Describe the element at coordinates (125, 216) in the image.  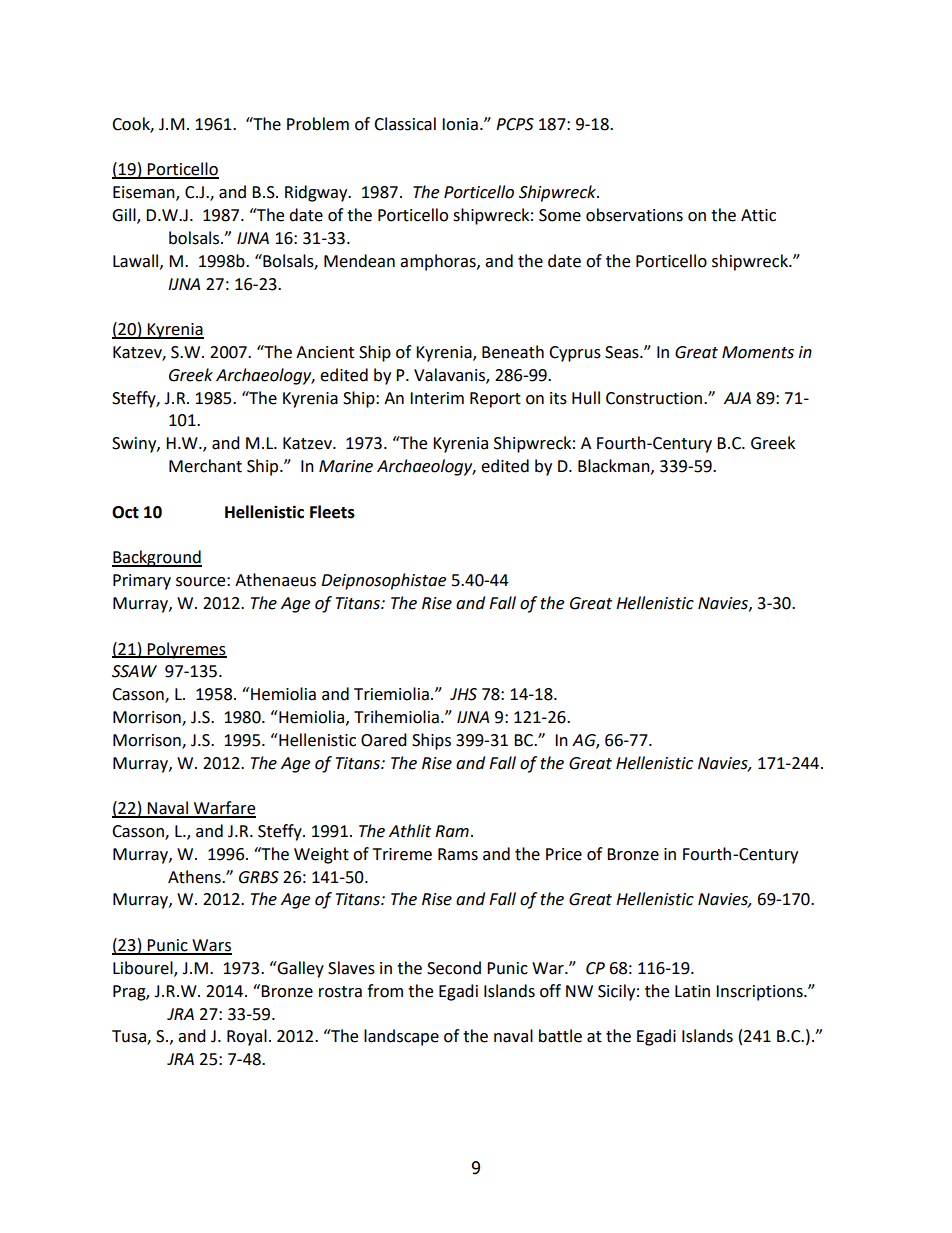
I see `Gill` at that location.
